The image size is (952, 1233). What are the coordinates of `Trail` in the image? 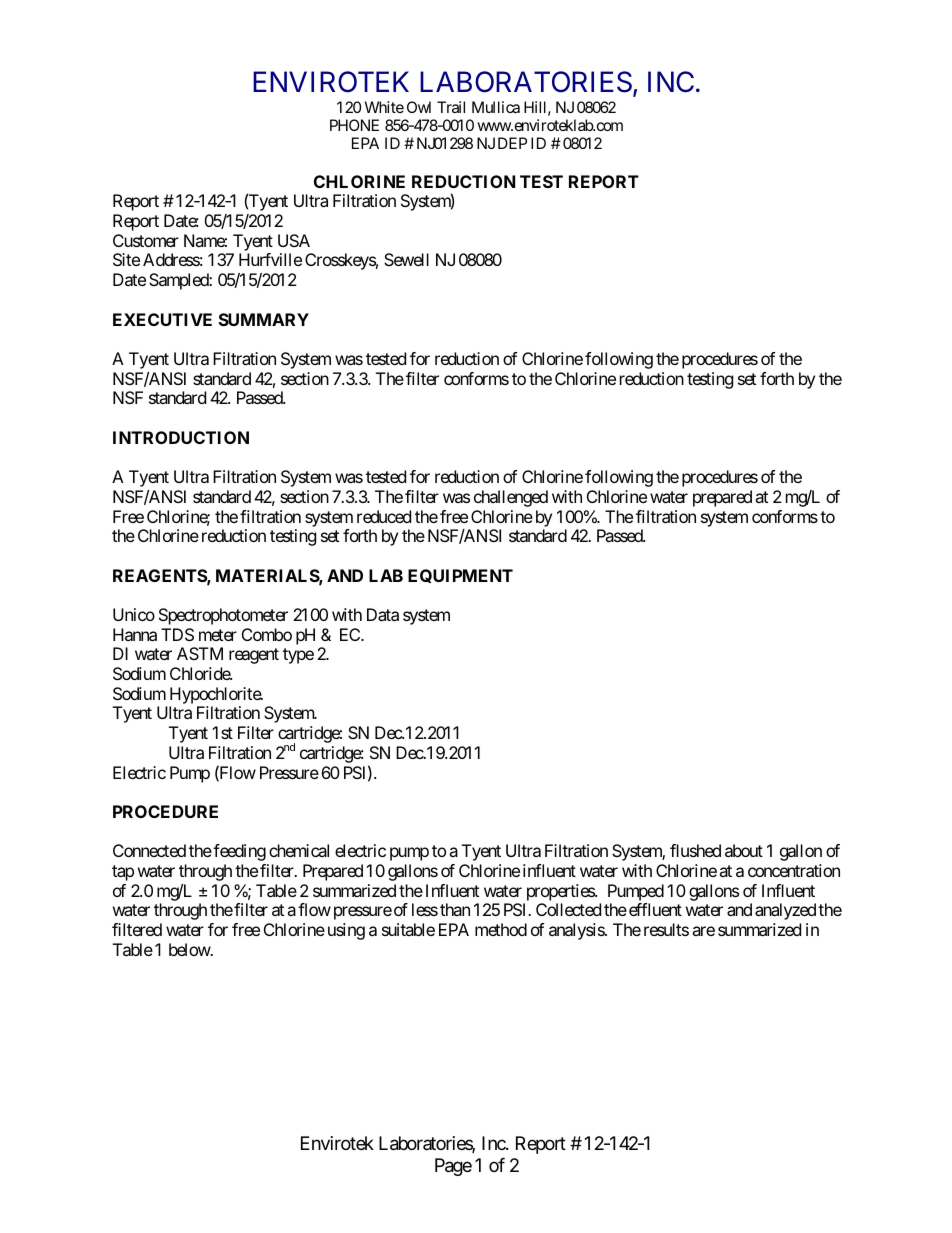 It's located at (451, 107).
